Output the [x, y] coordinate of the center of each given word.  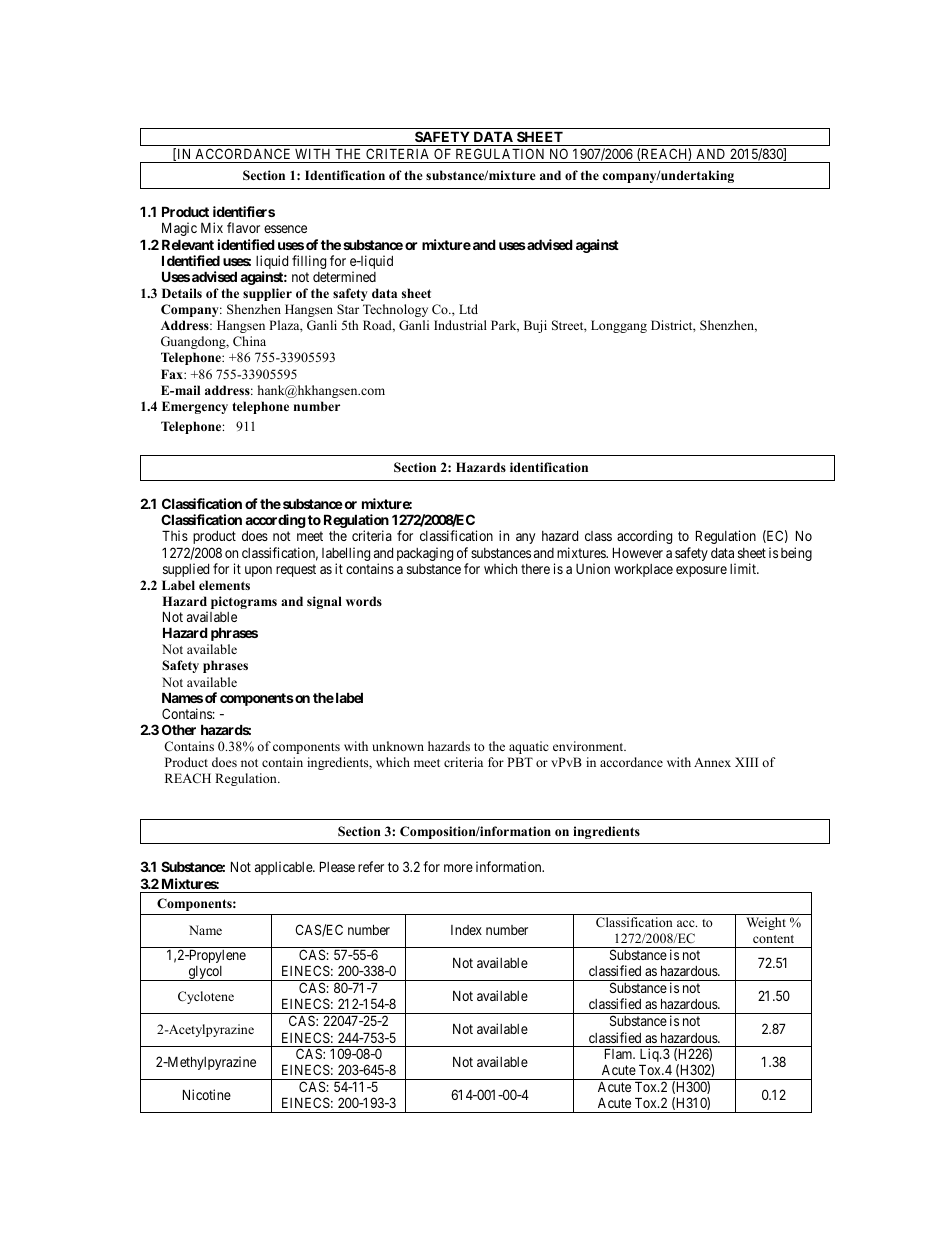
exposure [701, 571]
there [535, 569]
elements [224, 585]
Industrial [460, 325]
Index [466, 930]
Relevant [188, 244]
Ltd [468, 309]
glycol [205, 973]
